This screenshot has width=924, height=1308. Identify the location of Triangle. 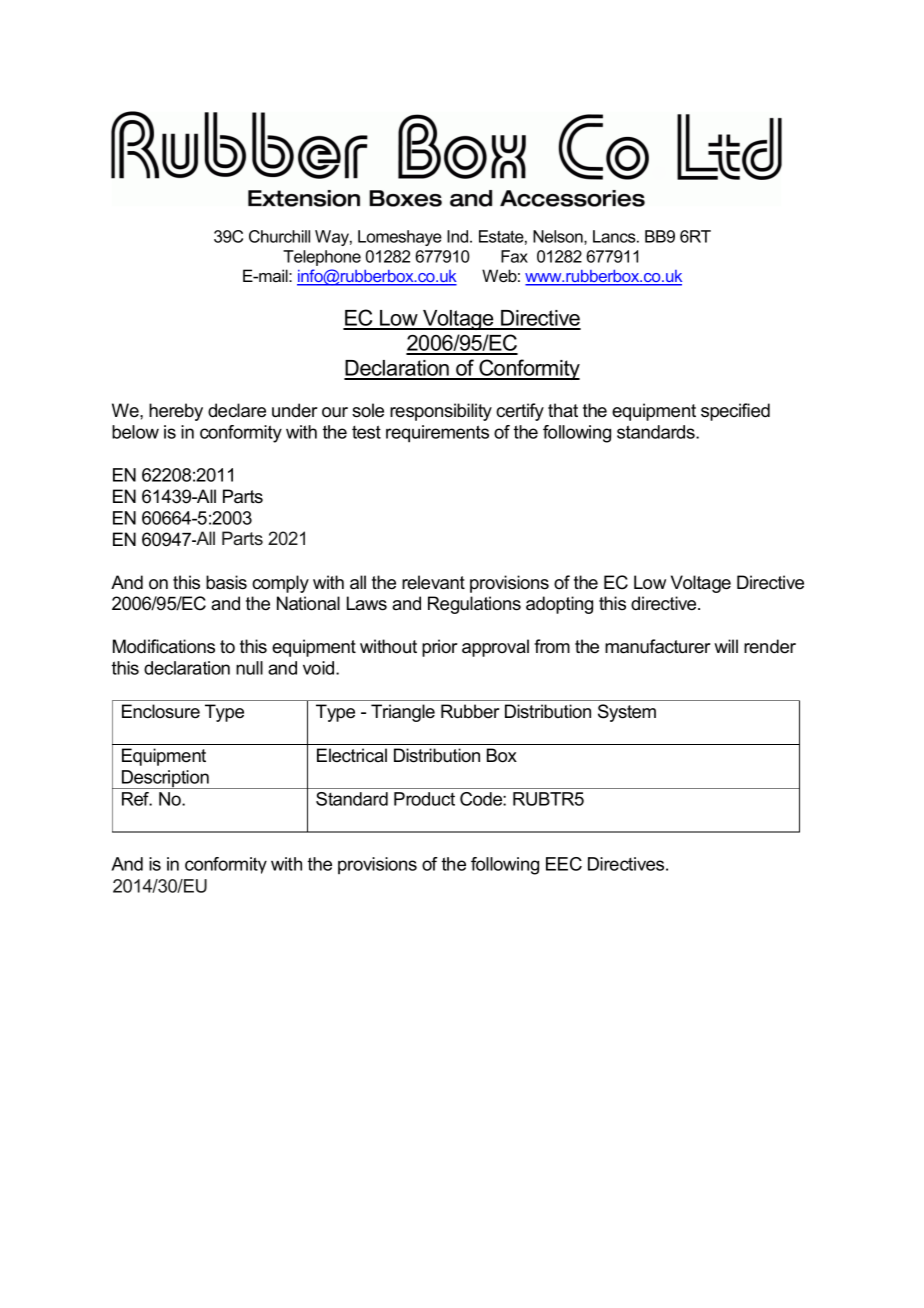
(403, 713).
